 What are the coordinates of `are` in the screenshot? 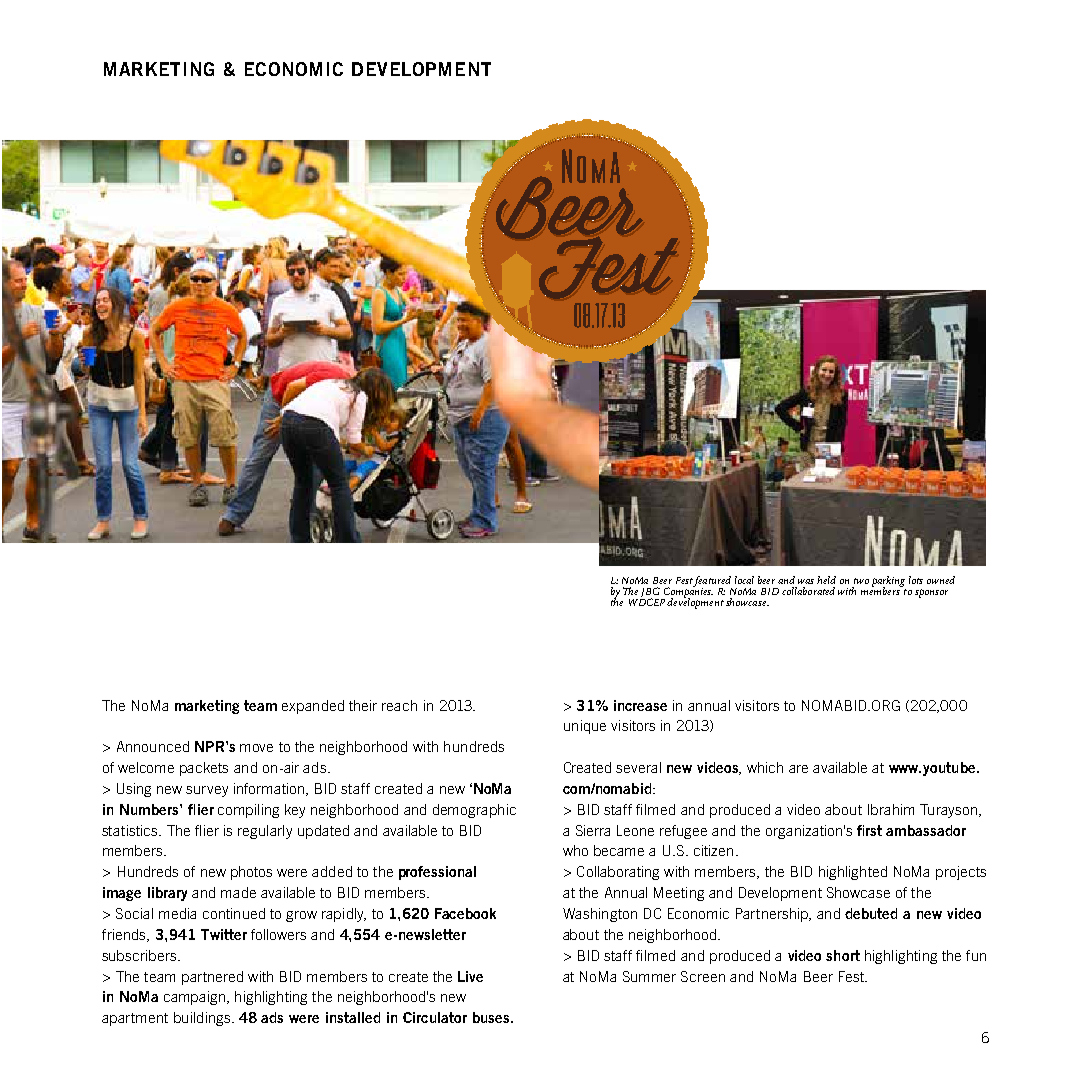 It's located at (798, 769).
